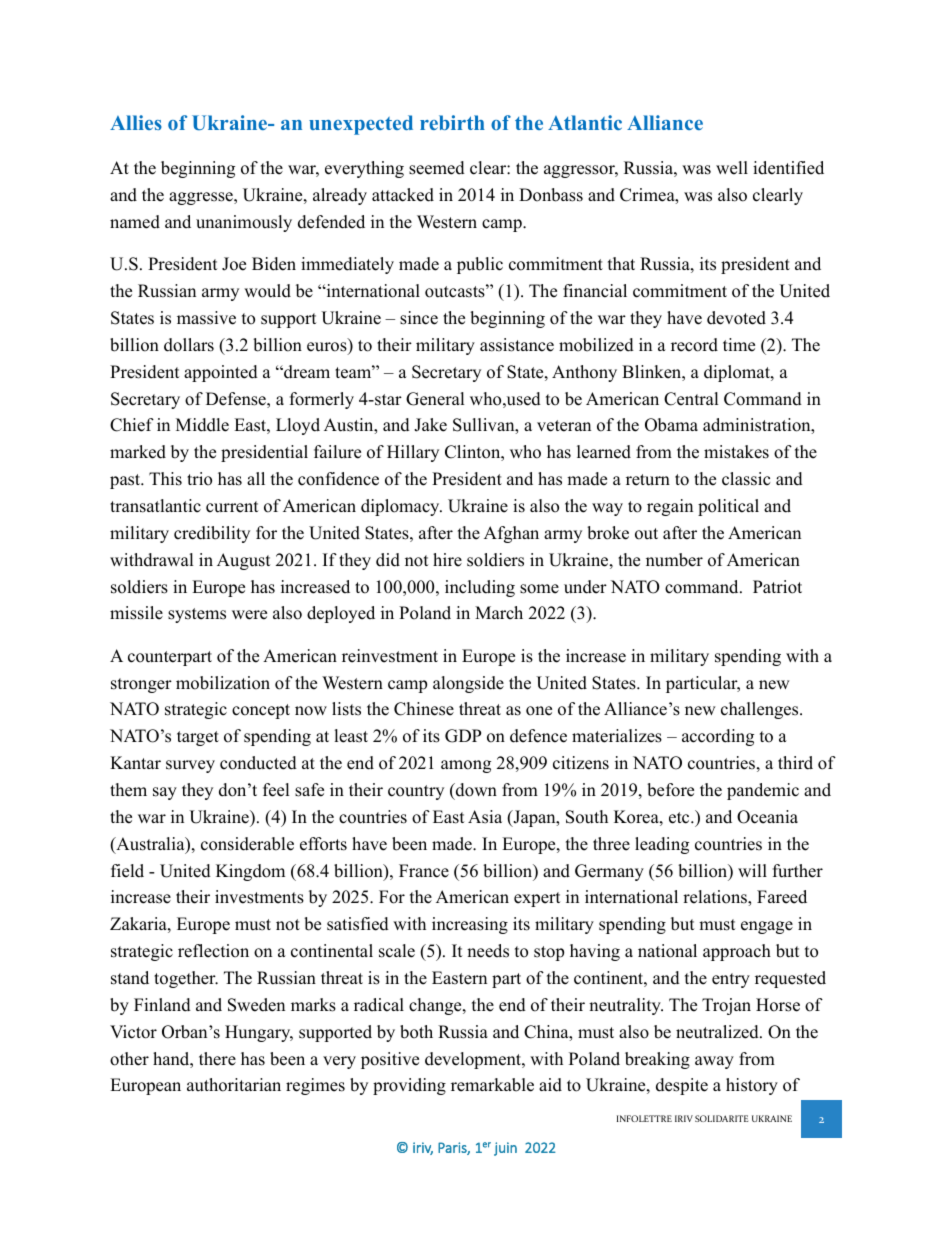 The height and width of the page is (1233, 952). I want to click on seemed, so click(437, 168).
